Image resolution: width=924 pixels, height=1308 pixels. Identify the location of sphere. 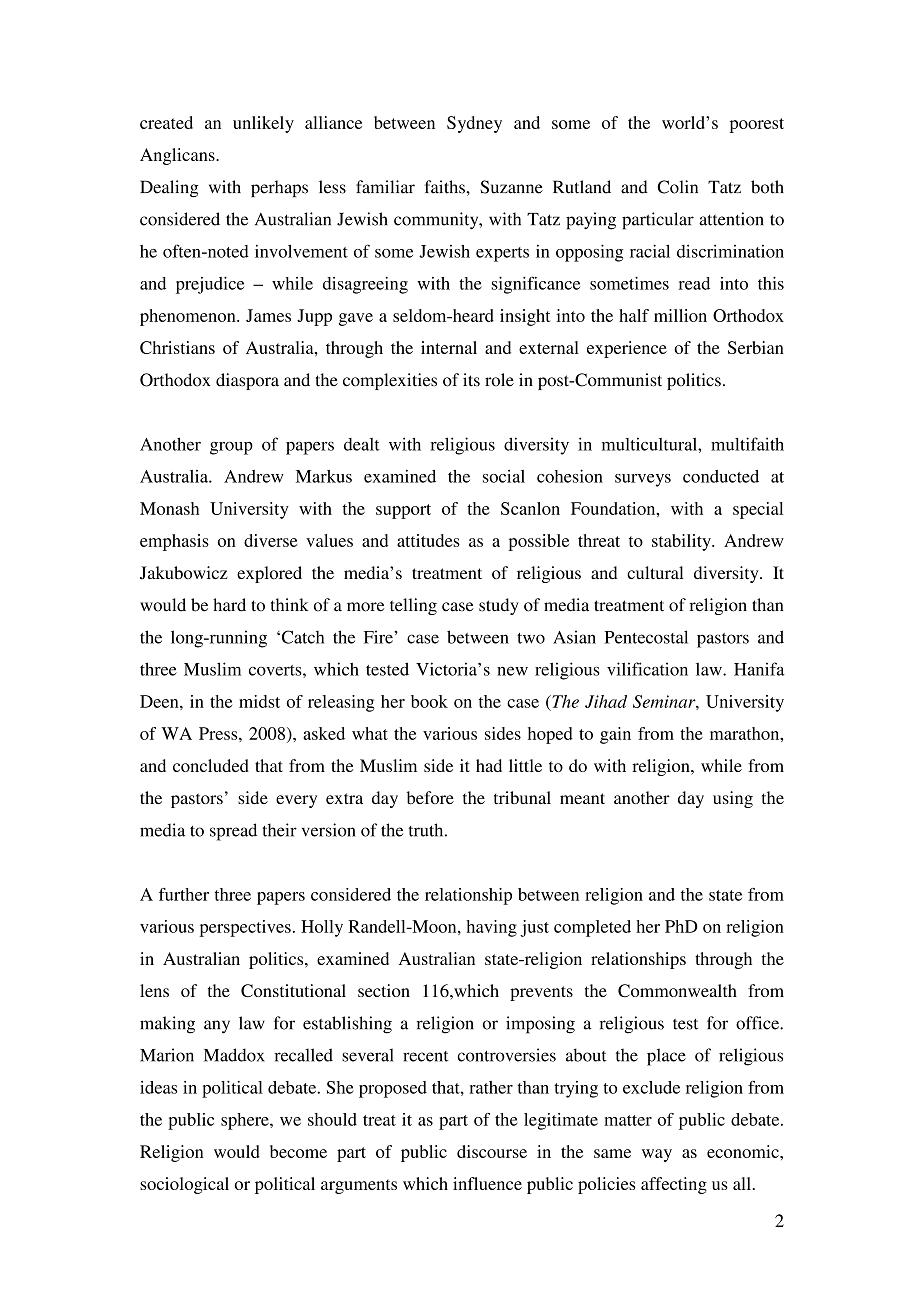
(246, 1121).
